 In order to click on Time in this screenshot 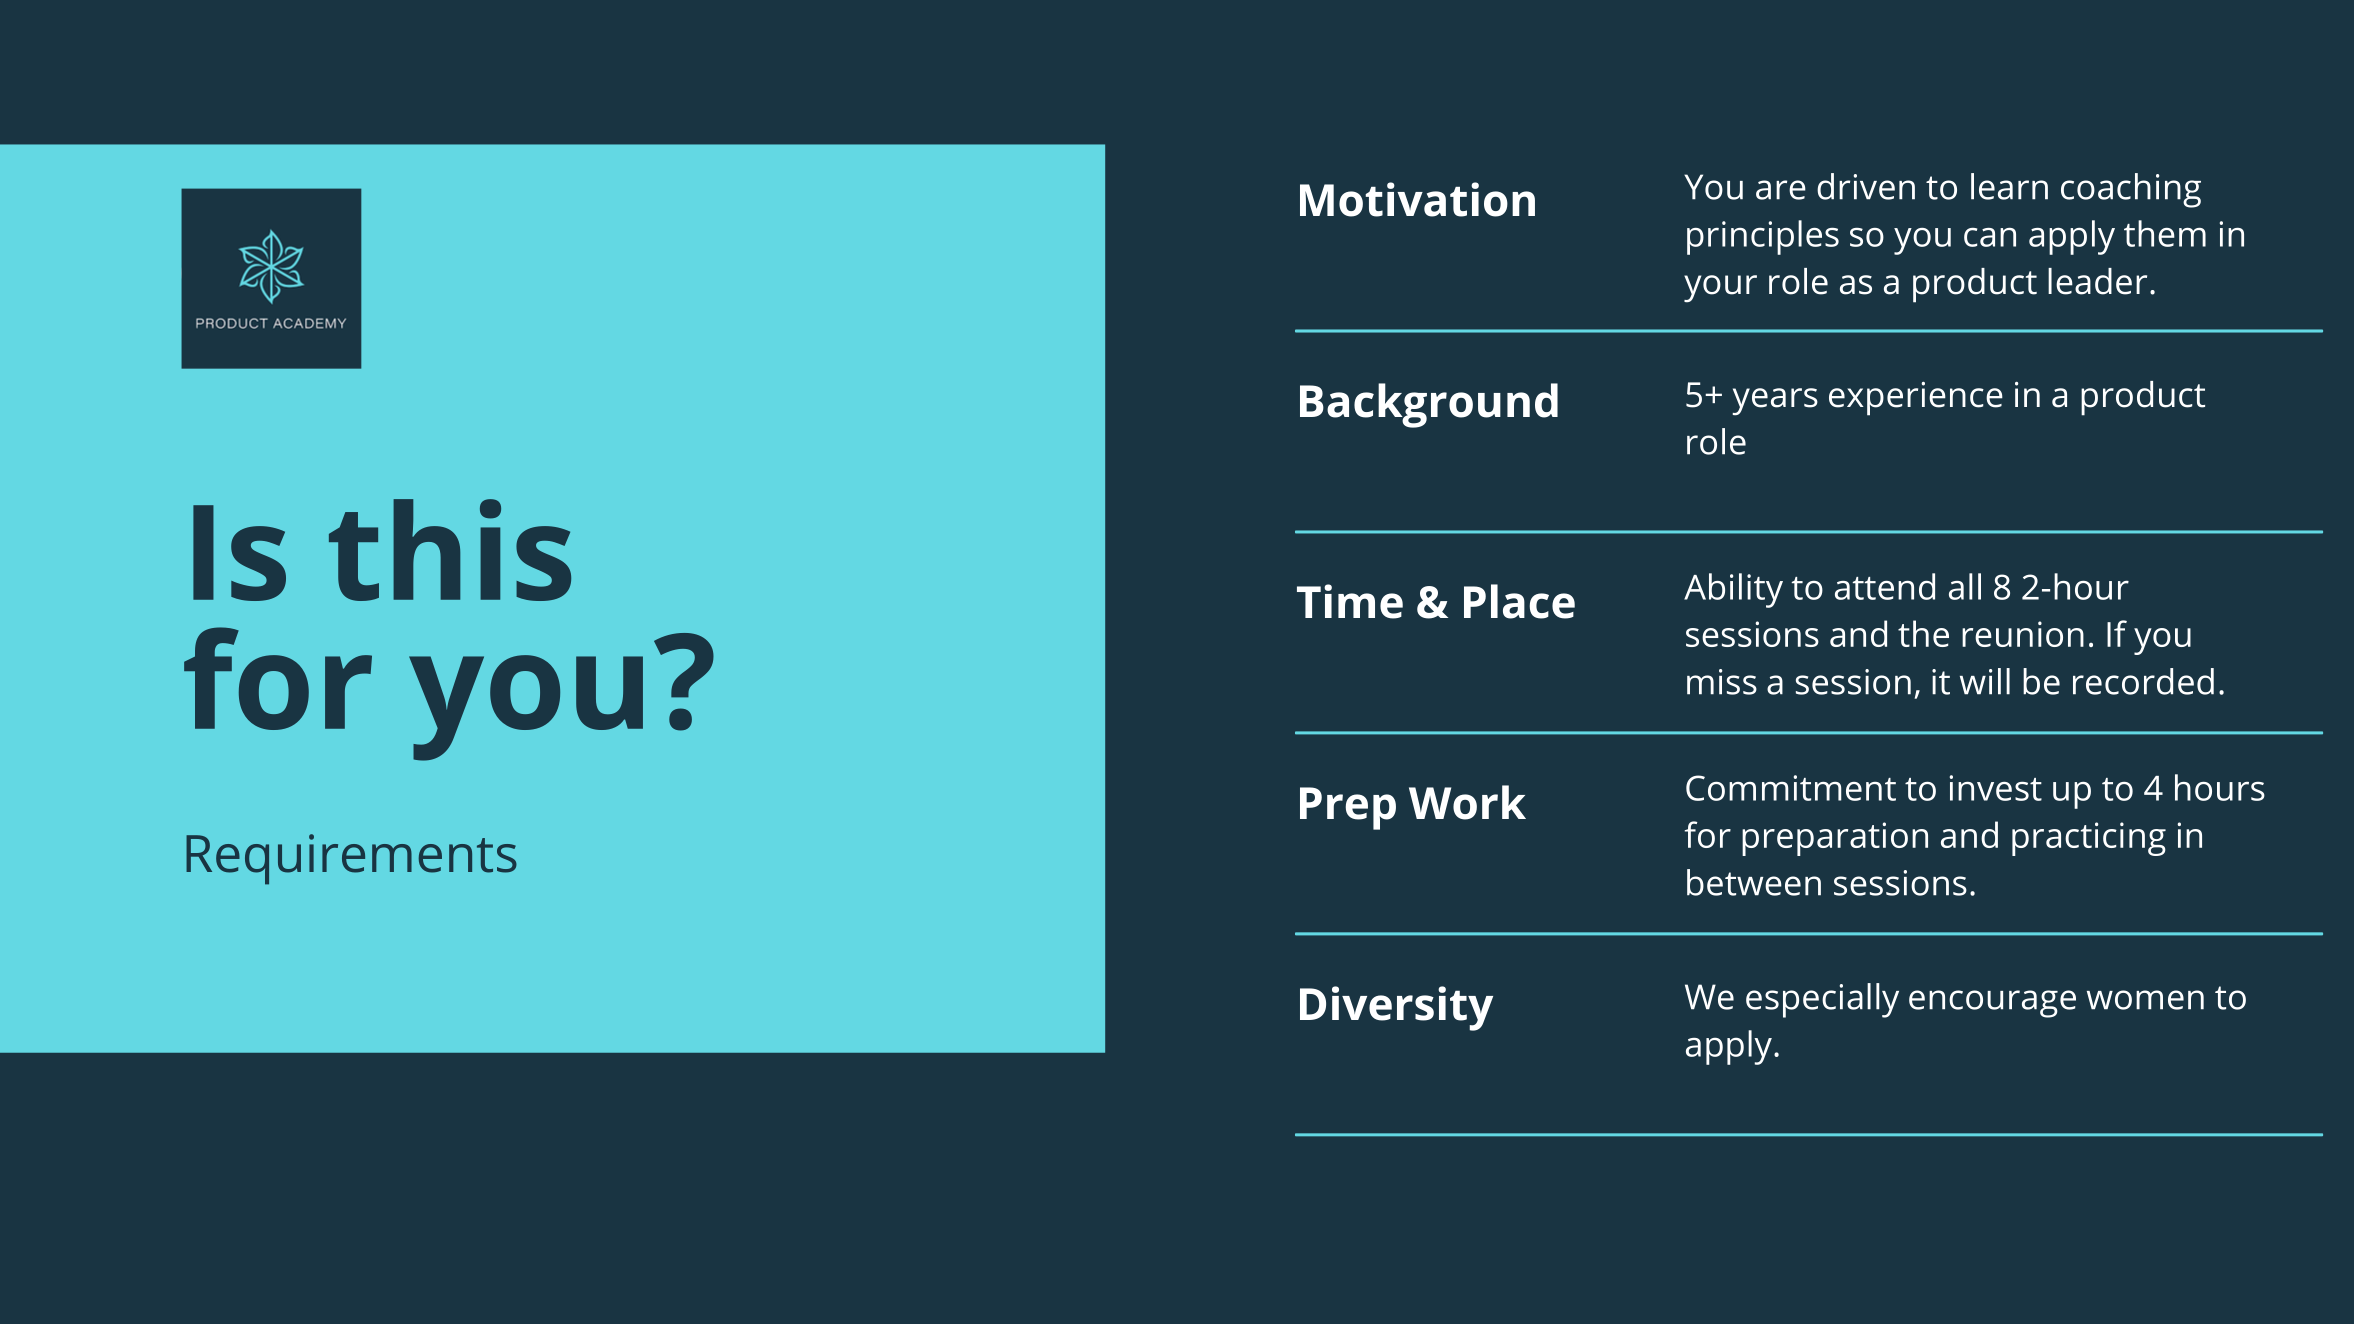, I will do `click(1350, 601)`.
